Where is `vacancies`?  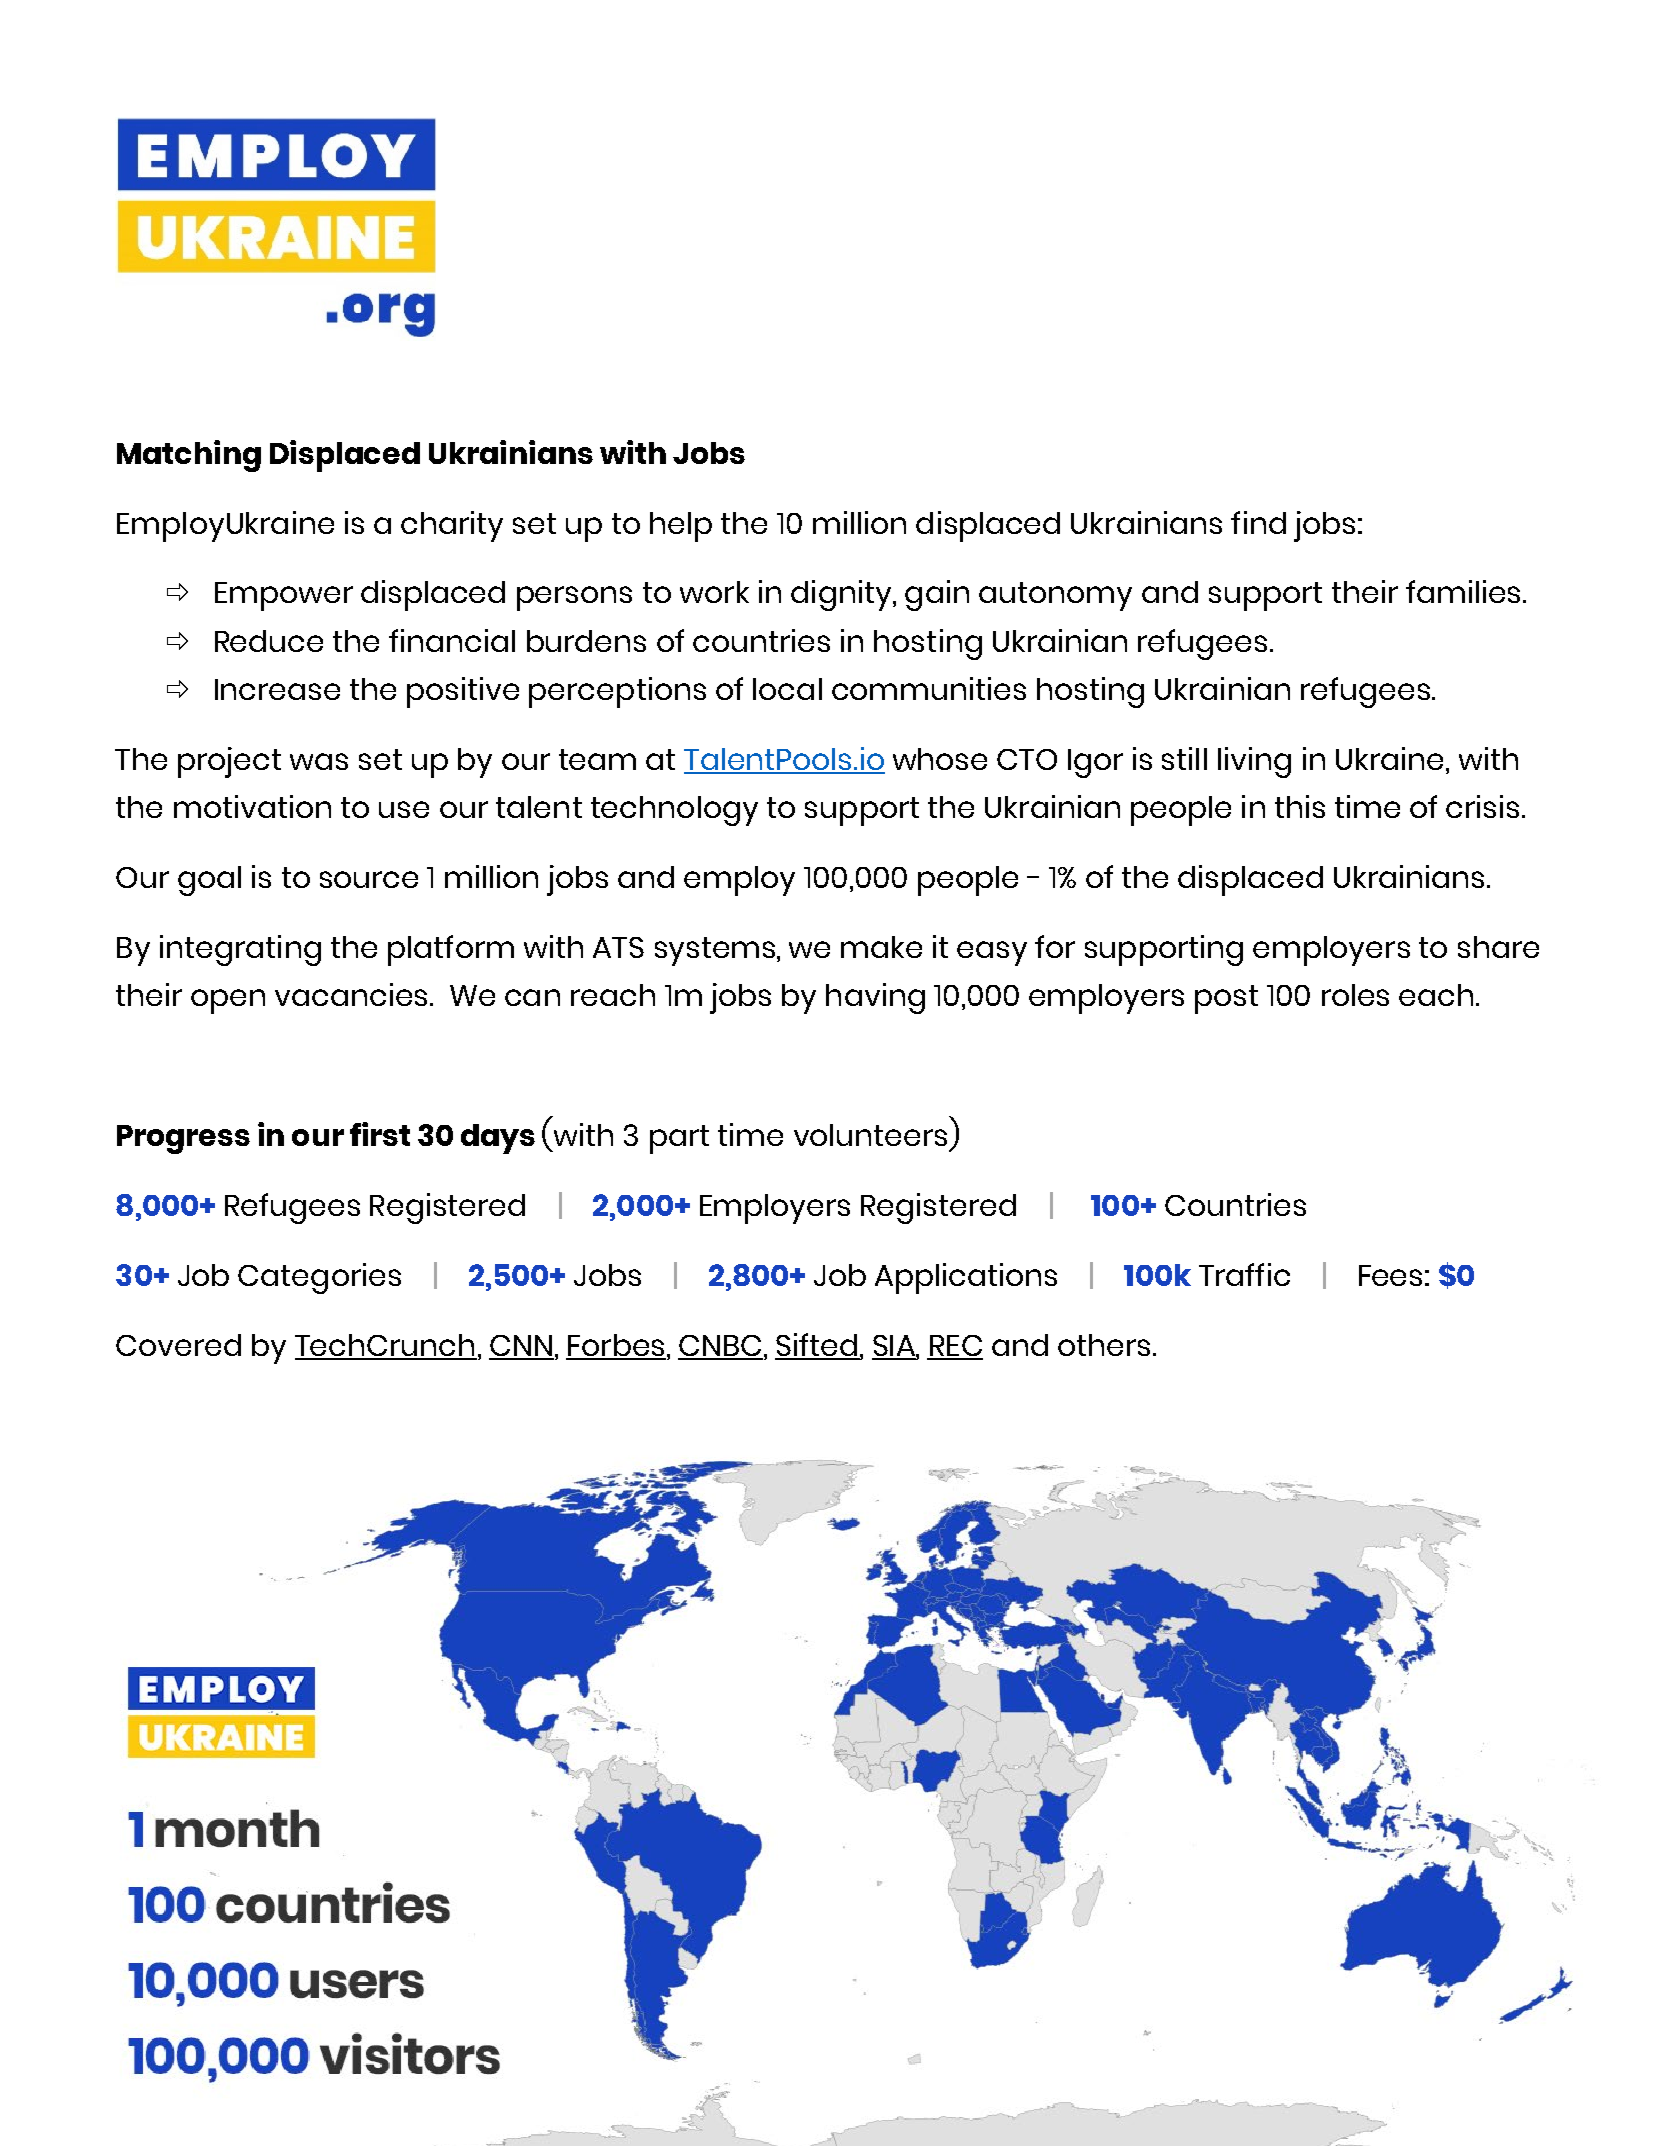
vacancies is located at coordinates (351, 994).
